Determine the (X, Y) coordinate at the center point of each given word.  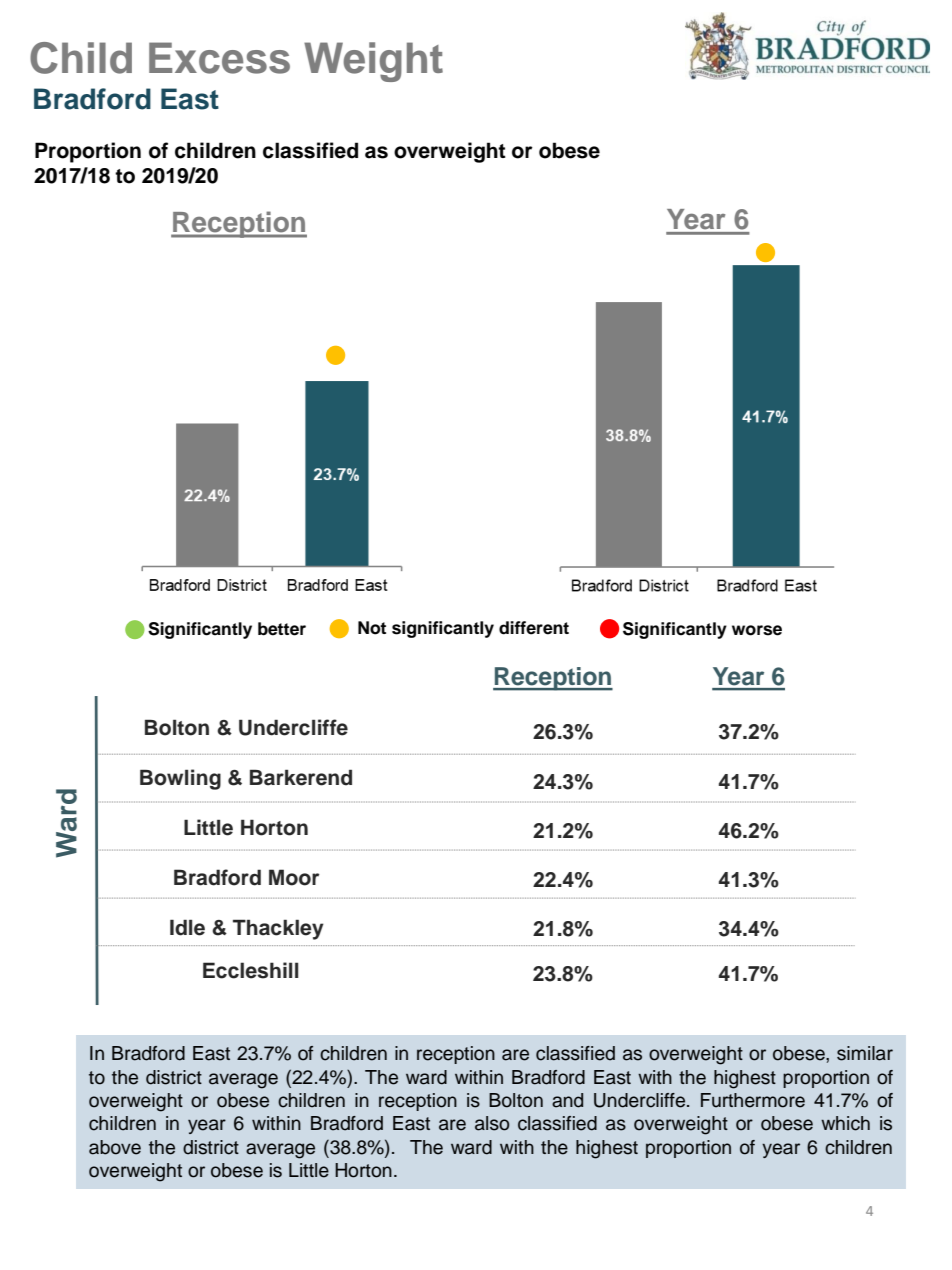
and (567, 1100)
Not (372, 628)
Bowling (180, 779)
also (492, 1123)
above (115, 1147)
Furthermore (753, 1100)
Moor (294, 877)
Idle (187, 927)
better (282, 629)
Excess (219, 58)
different (534, 628)
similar (865, 1053)
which (845, 1123)
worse (757, 630)
